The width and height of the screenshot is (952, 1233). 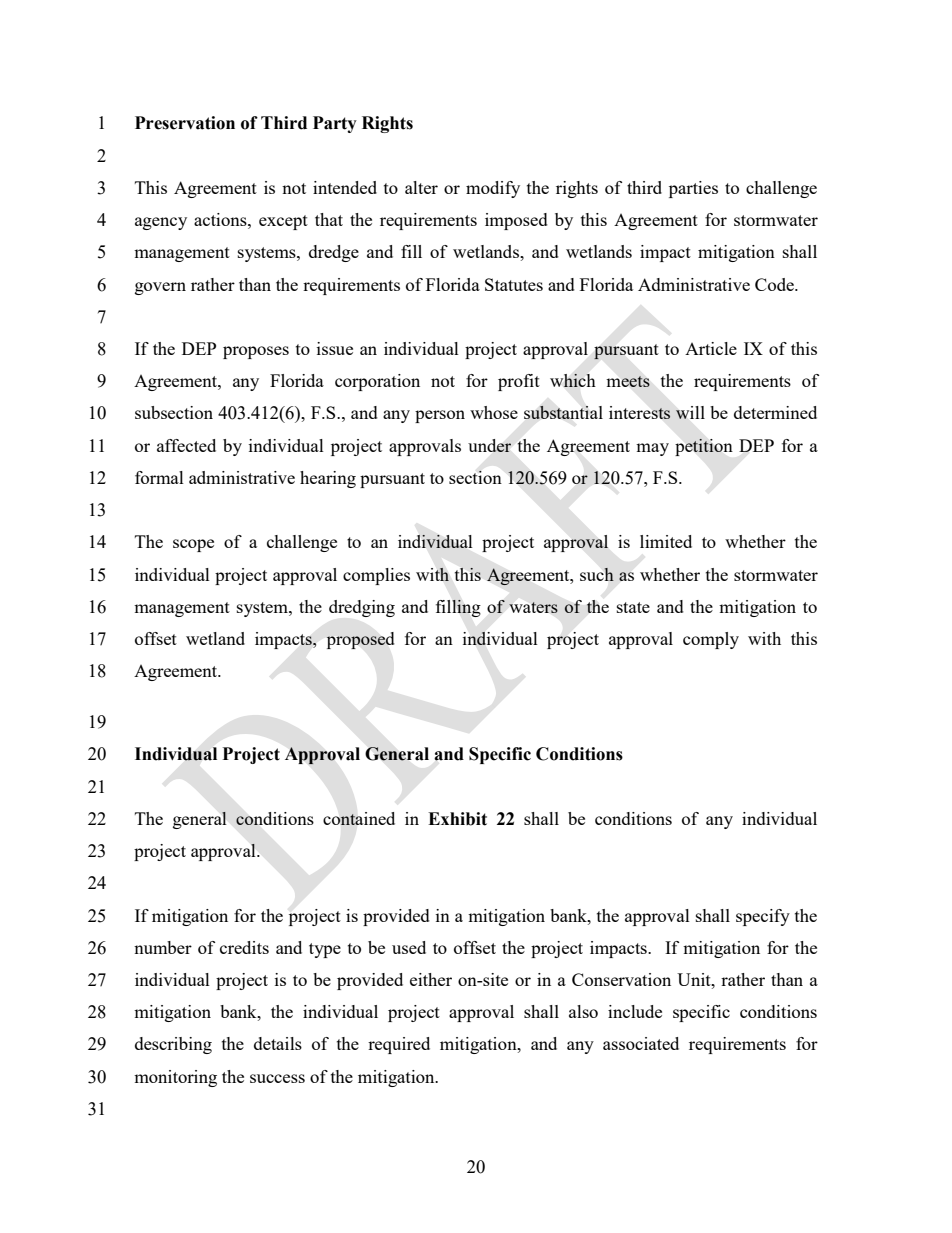 What do you see at coordinates (493, 189) in the screenshot?
I see `modify` at bounding box center [493, 189].
